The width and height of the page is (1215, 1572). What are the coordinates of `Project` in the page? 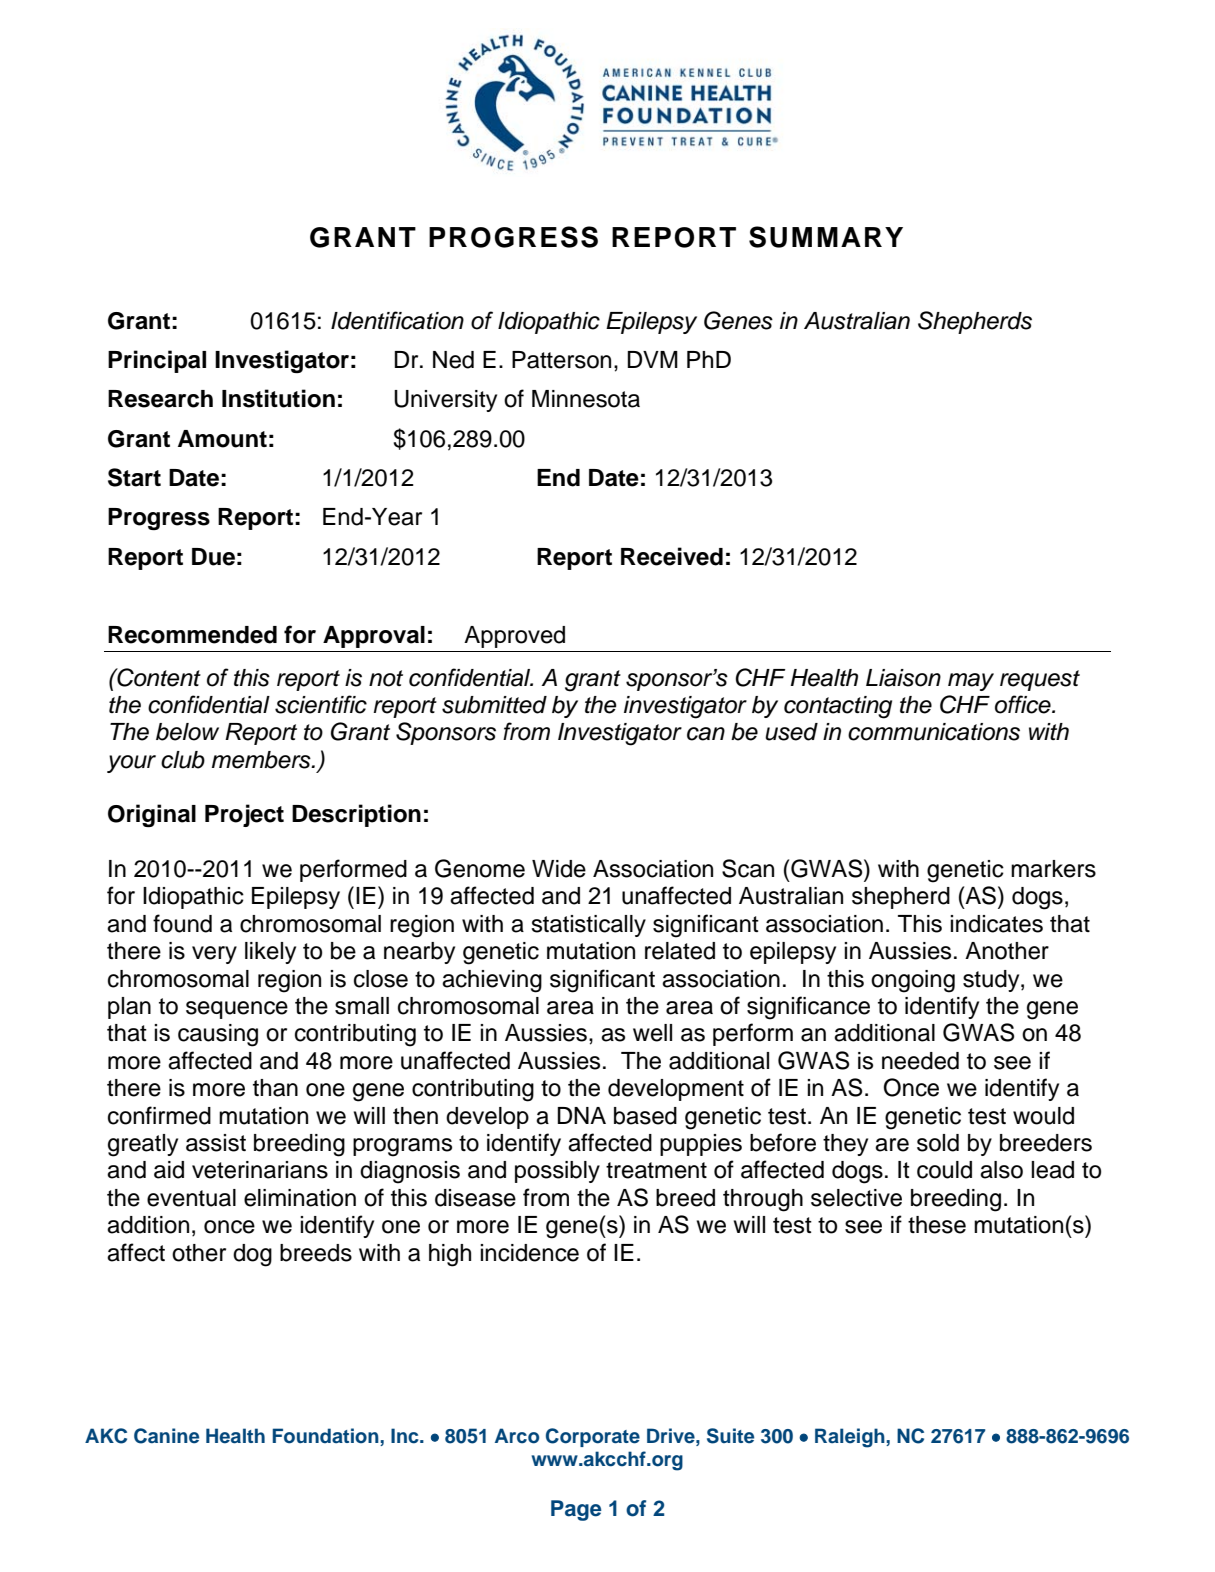 It's located at (244, 815).
